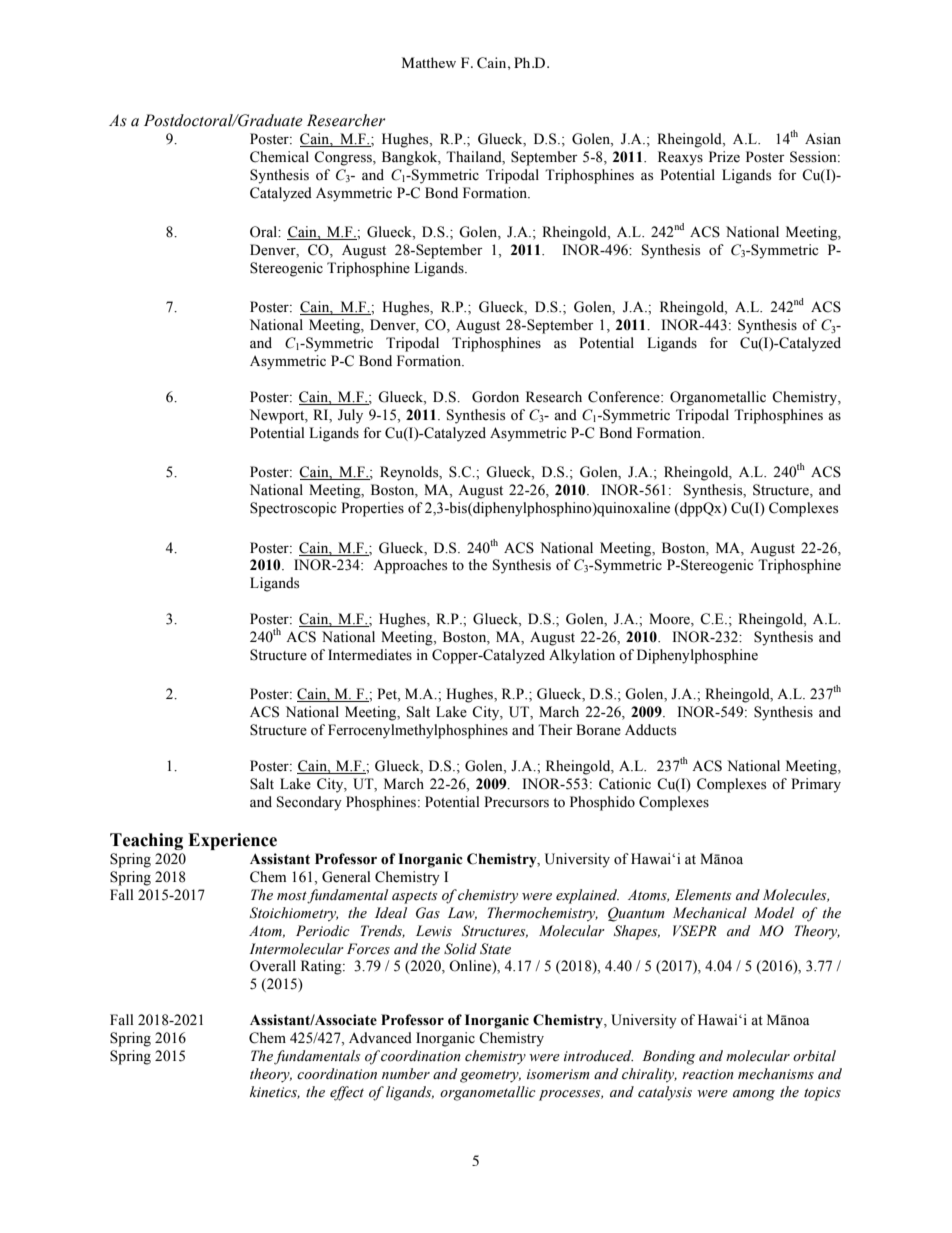 The width and height of the screenshot is (952, 1233). What do you see at coordinates (708, 1074) in the screenshot?
I see `reaction` at bounding box center [708, 1074].
